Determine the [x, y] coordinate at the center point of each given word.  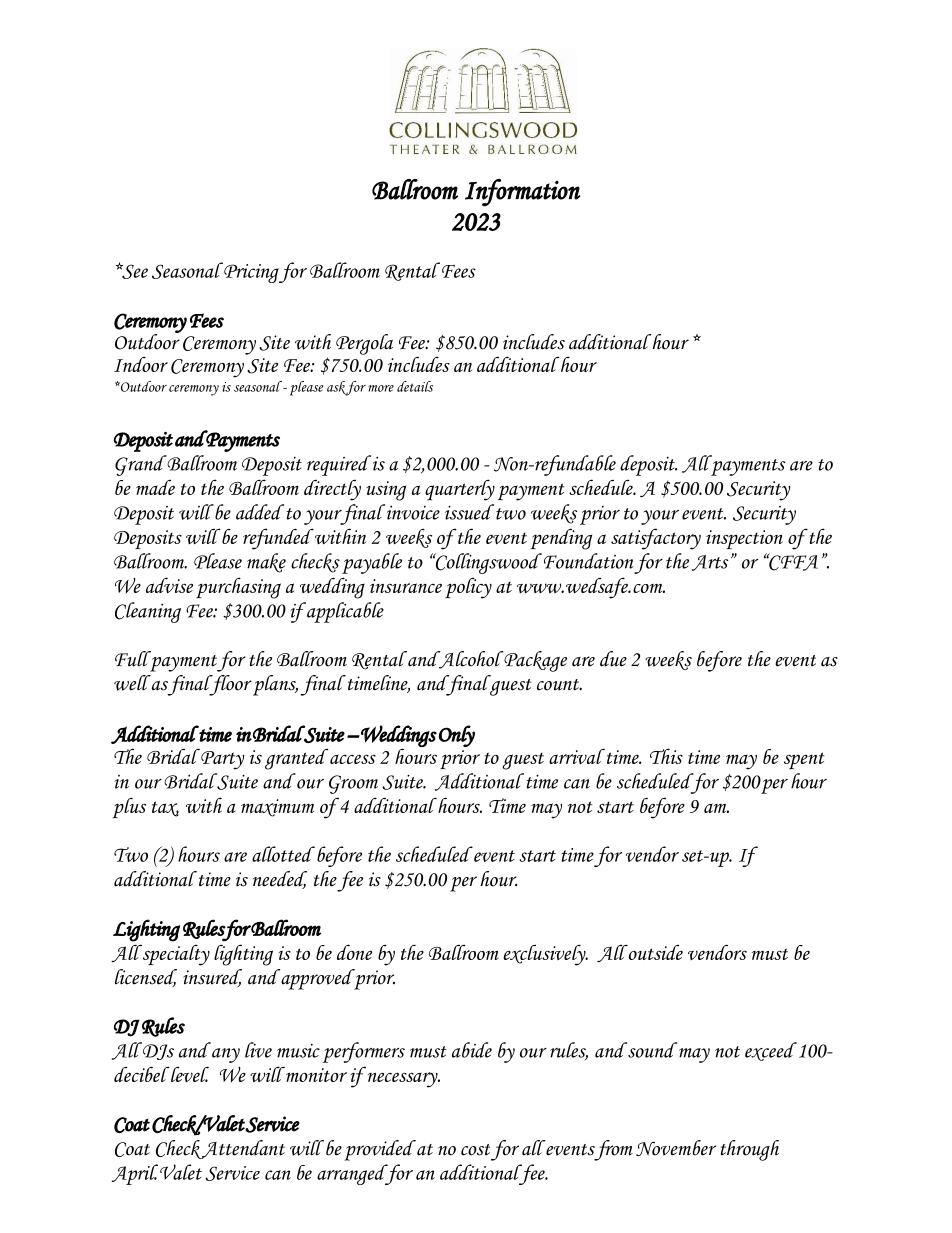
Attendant [242, 1149]
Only [457, 736]
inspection [744, 539]
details [415, 386]
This [666, 756]
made [155, 487]
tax [165, 809]
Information [522, 193]
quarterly [460, 490]
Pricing [250, 272]
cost [475, 1150]
